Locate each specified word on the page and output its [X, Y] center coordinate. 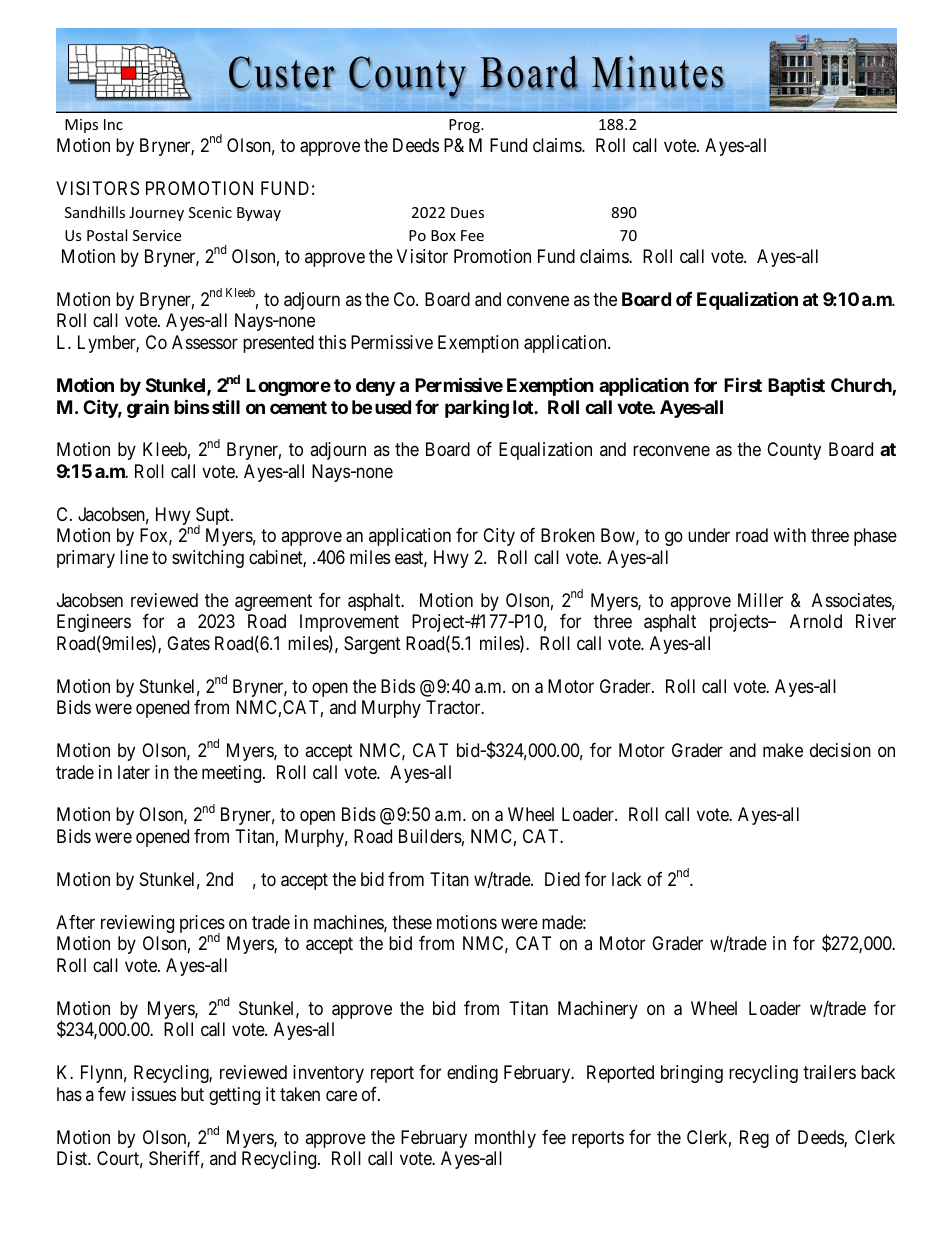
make [783, 750]
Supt [213, 517]
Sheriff [176, 1159]
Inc [113, 124]
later [134, 772]
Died [562, 879]
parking [477, 409]
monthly [505, 1139]
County [794, 451]
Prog [466, 126]
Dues [467, 212]
